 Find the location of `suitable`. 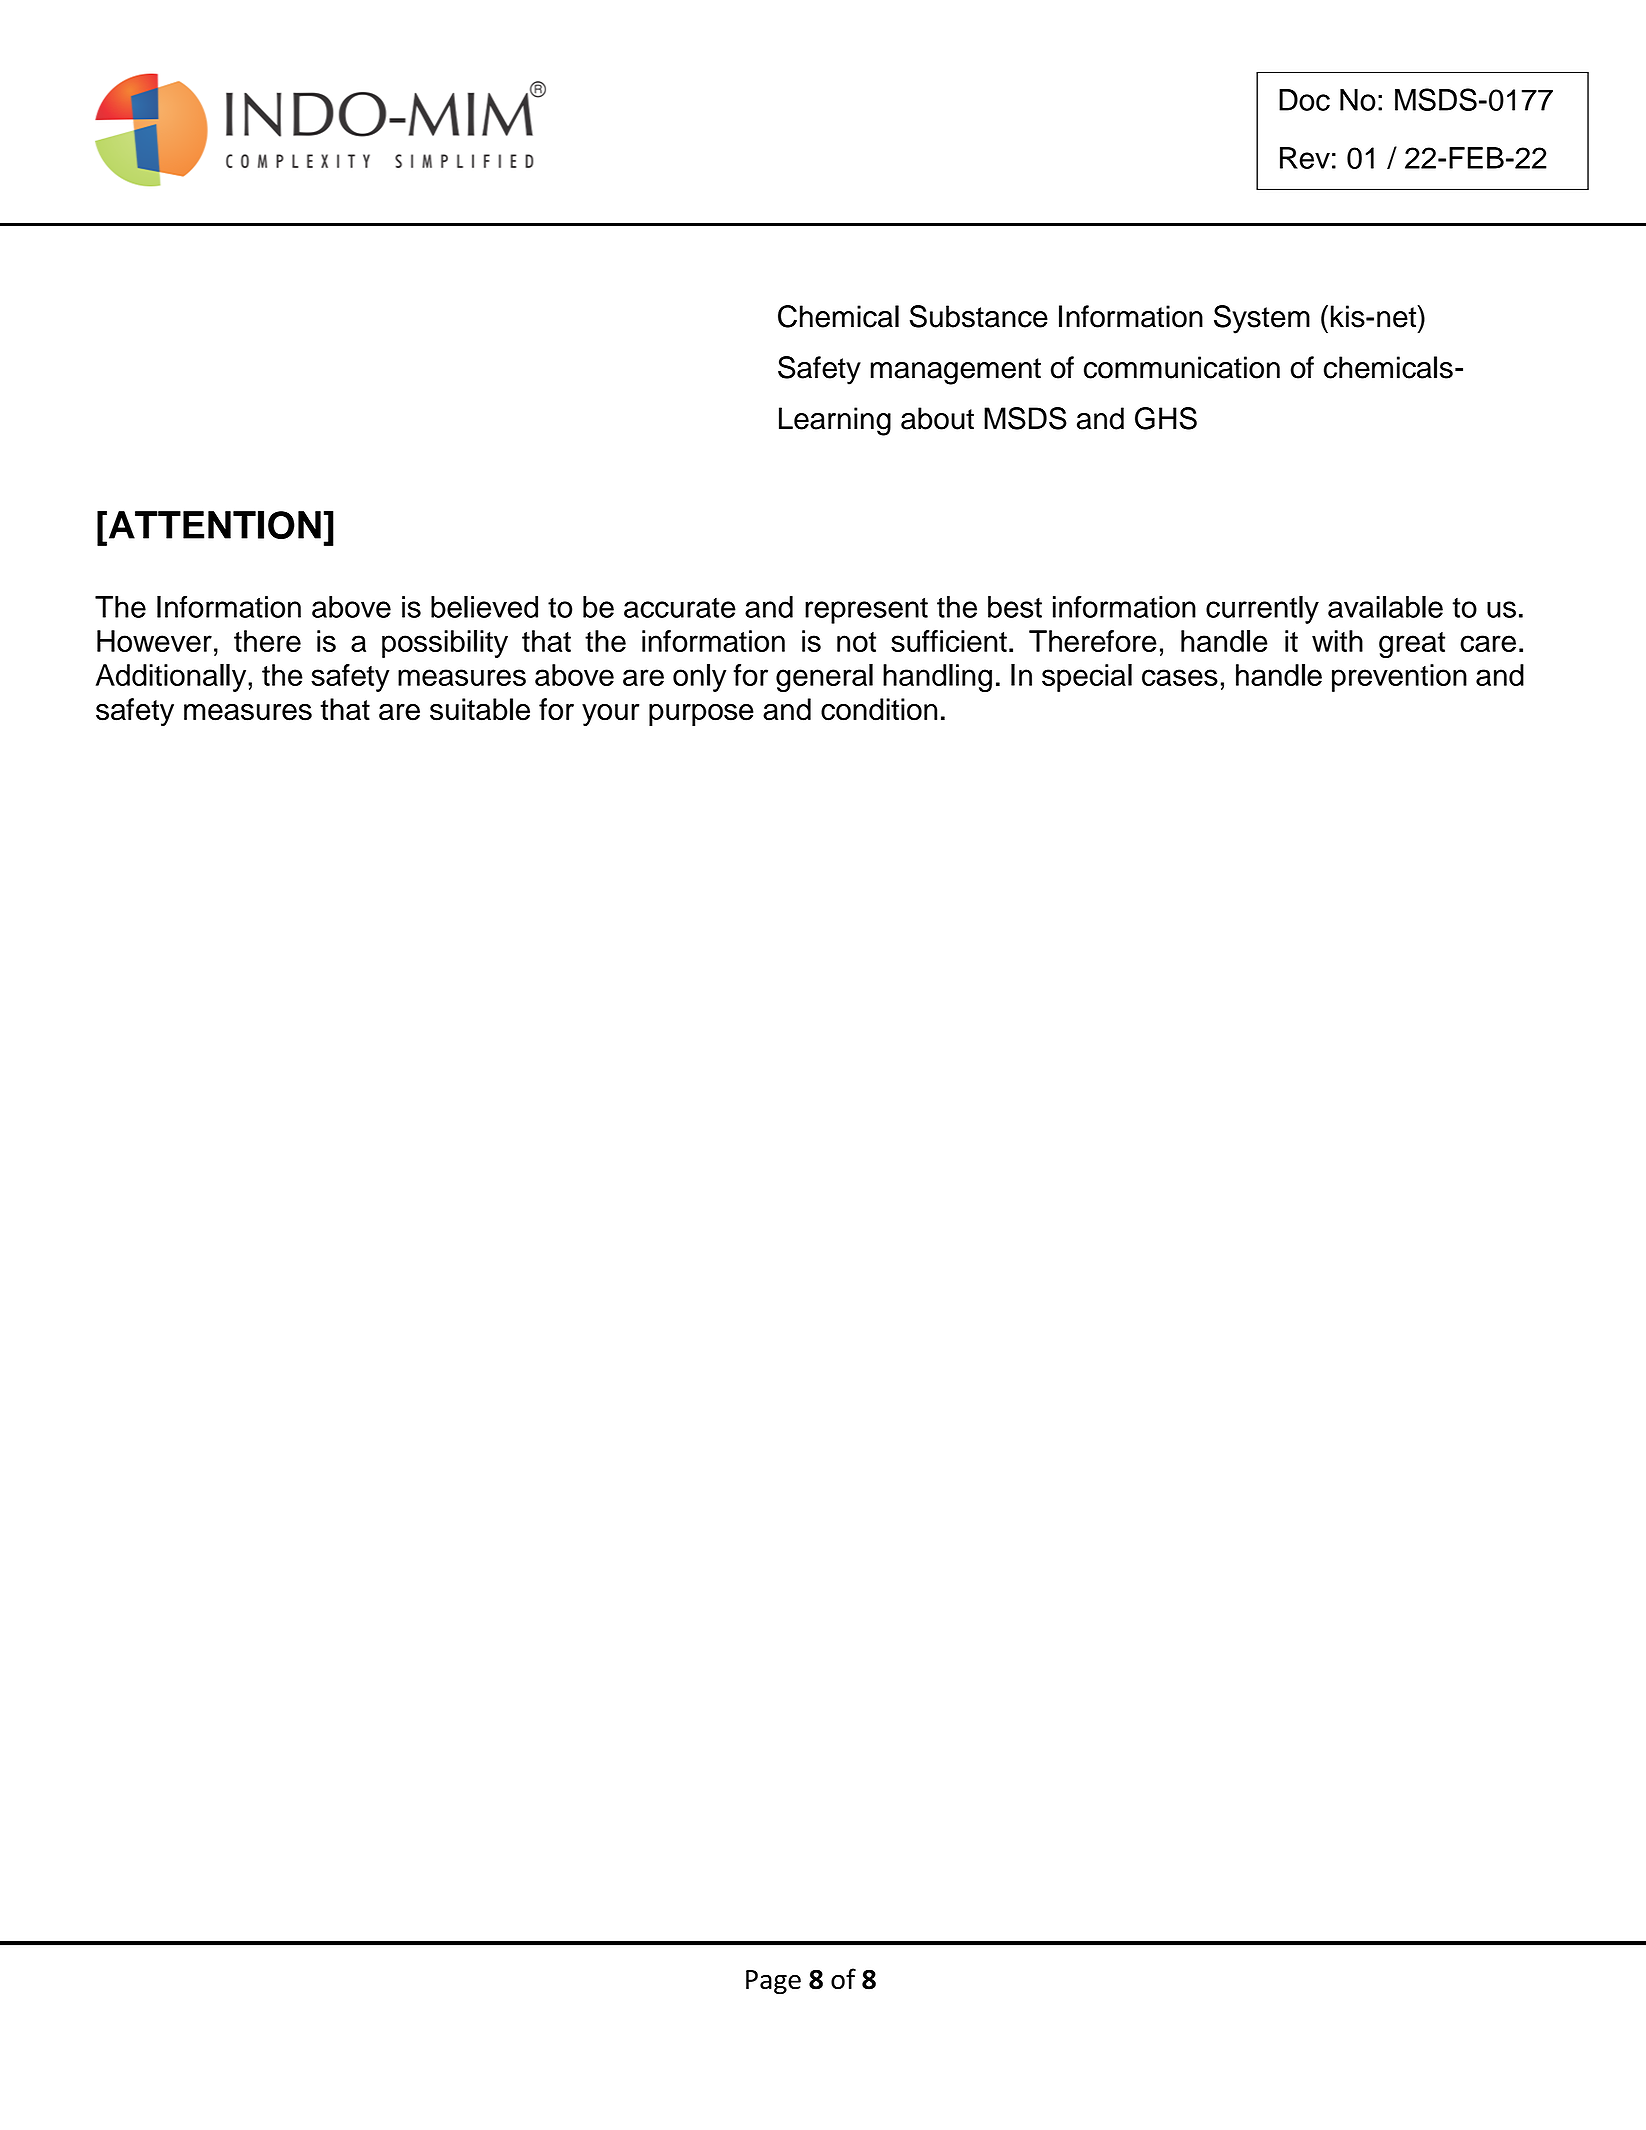

suitable is located at coordinates (480, 709).
